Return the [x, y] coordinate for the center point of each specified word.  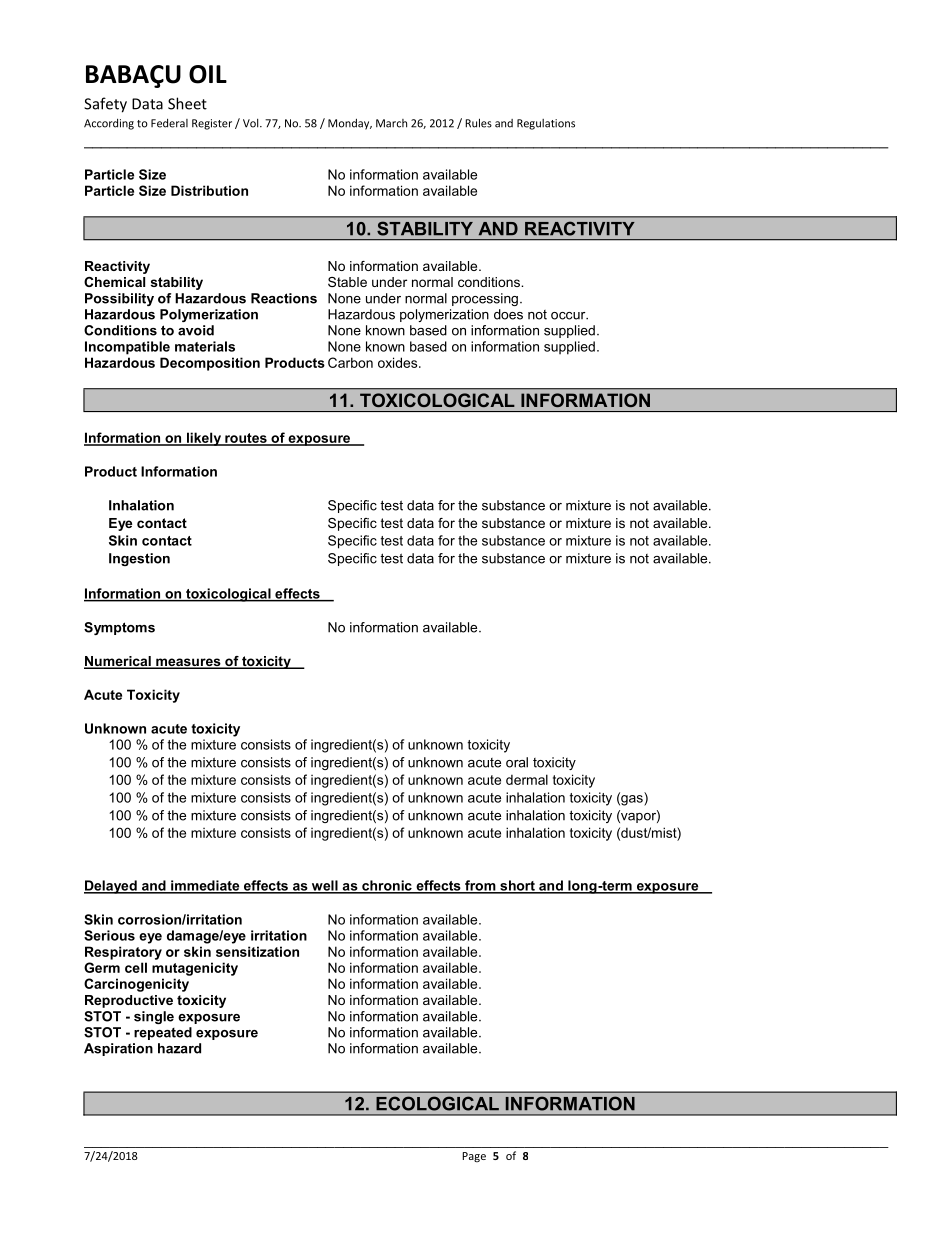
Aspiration [118, 1049]
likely [204, 439]
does [508, 314]
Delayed [111, 887]
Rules [478, 123]
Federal [169, 123]
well [324, 886]
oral [517, 762]
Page [474, 1157]
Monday [350, 124]
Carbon [350, 362]
